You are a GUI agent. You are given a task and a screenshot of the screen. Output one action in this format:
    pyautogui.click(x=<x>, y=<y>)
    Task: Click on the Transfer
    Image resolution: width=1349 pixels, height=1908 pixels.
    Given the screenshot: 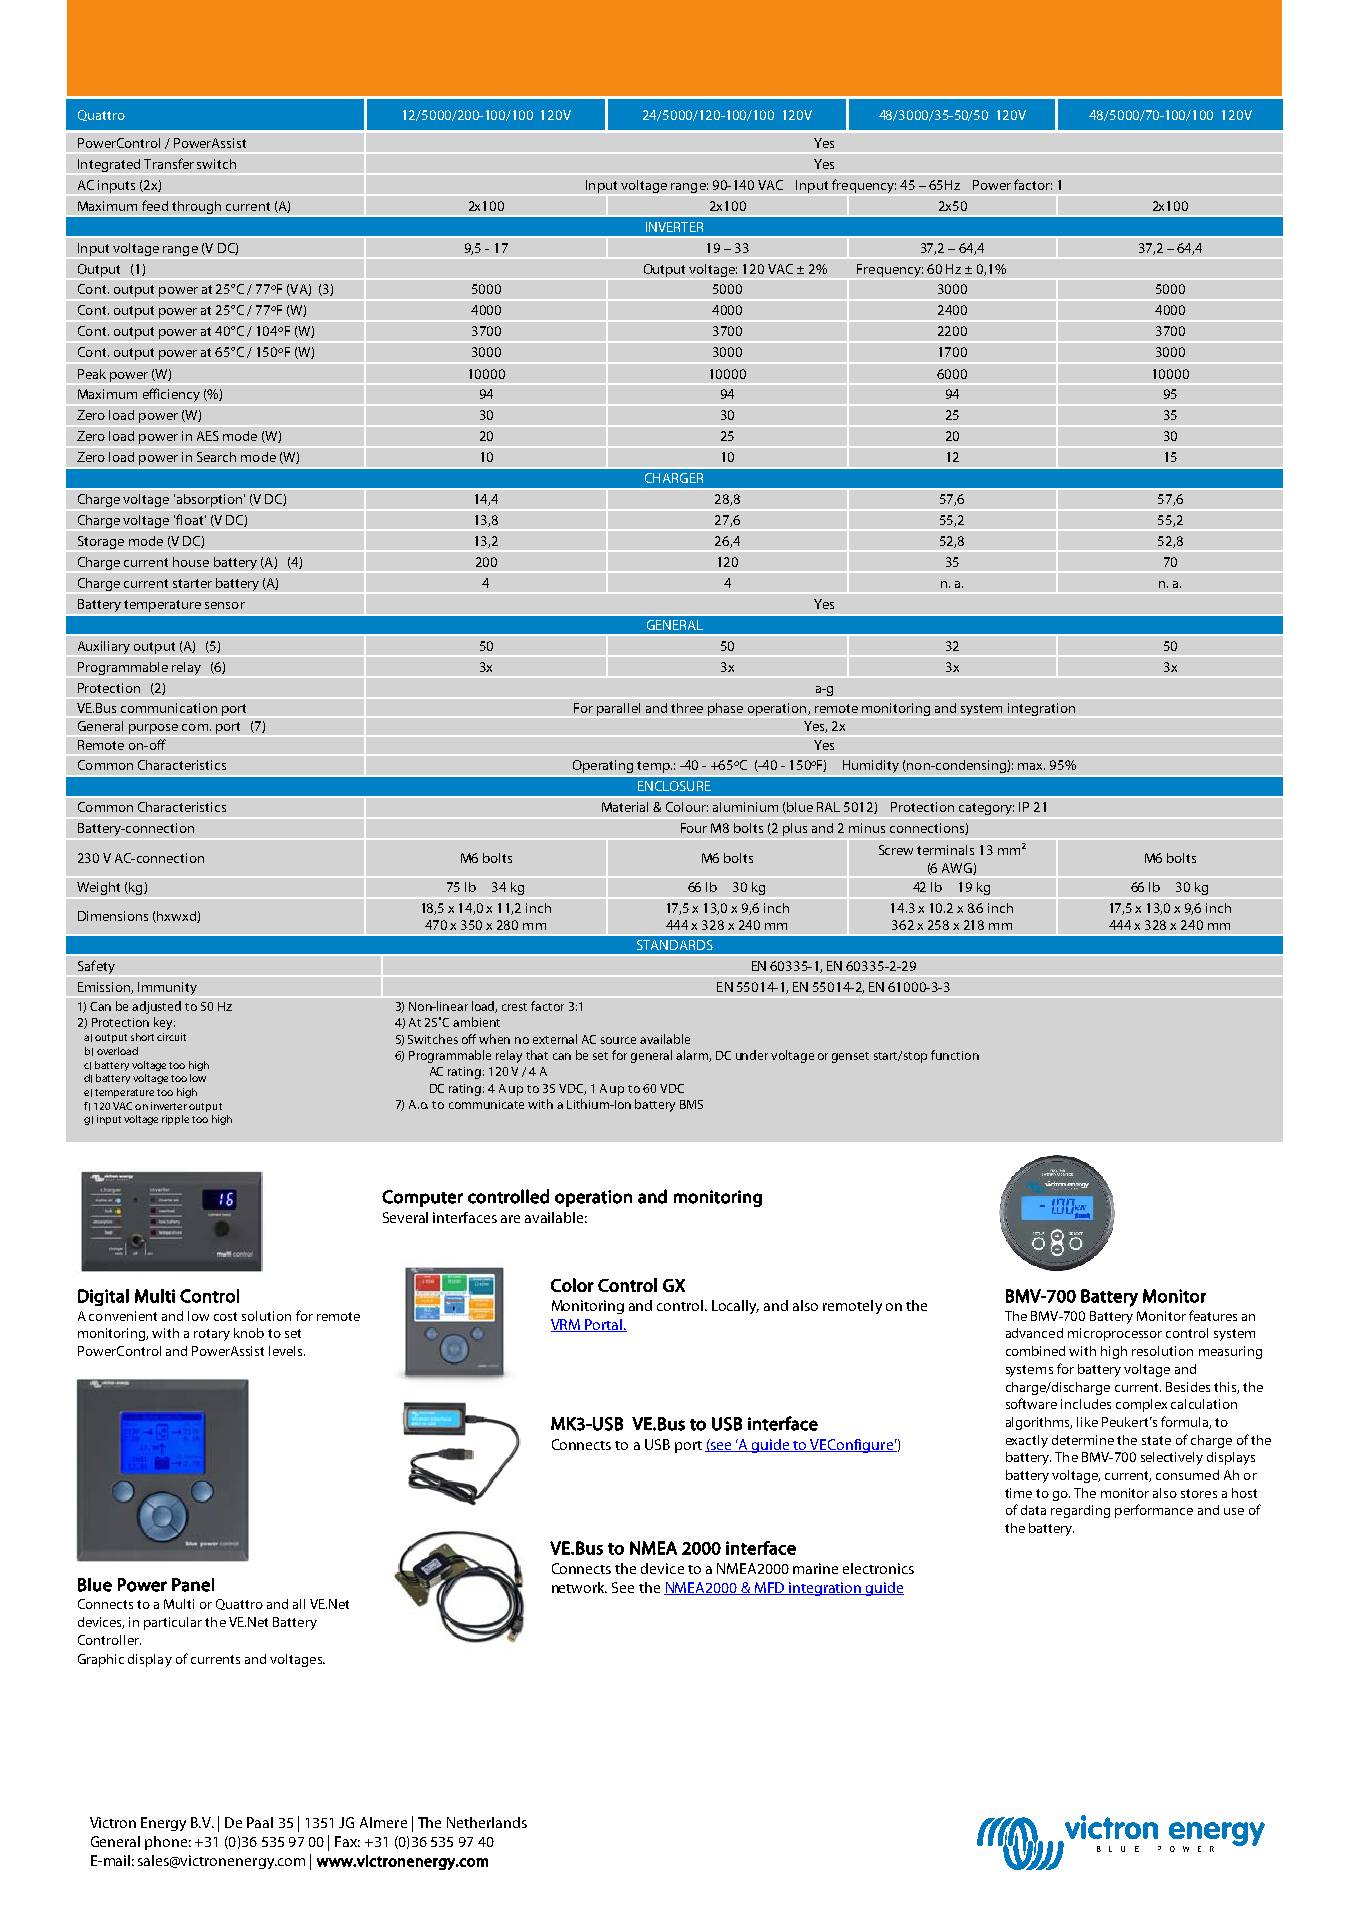 What is the action you would take?
    pyautogui.click(x=169, y=163)
